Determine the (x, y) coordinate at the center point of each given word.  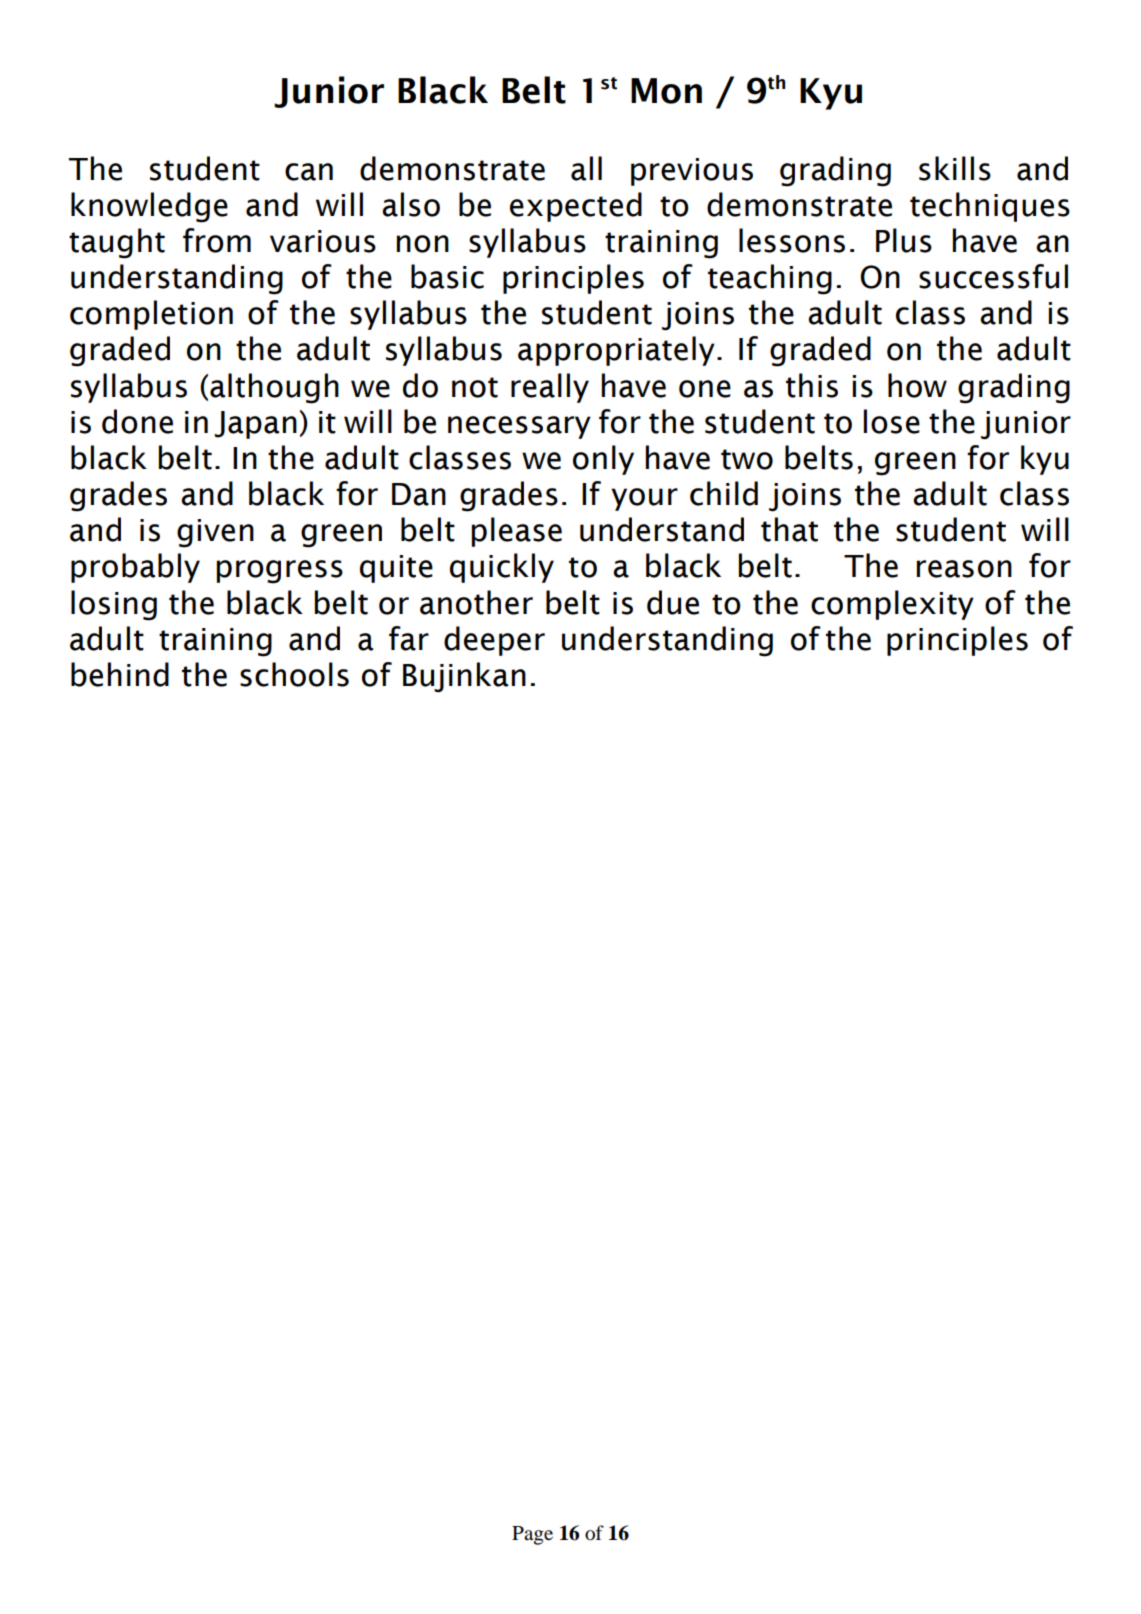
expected (576, 207)
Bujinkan (464, 677)
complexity (892, 605)
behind (120, 674)
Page (532, 1535)
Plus (904, 240)
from (217, 240)
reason (964, 569)
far (409, 638)
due (673, 602)
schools (294, 674)
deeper (494, 641)
